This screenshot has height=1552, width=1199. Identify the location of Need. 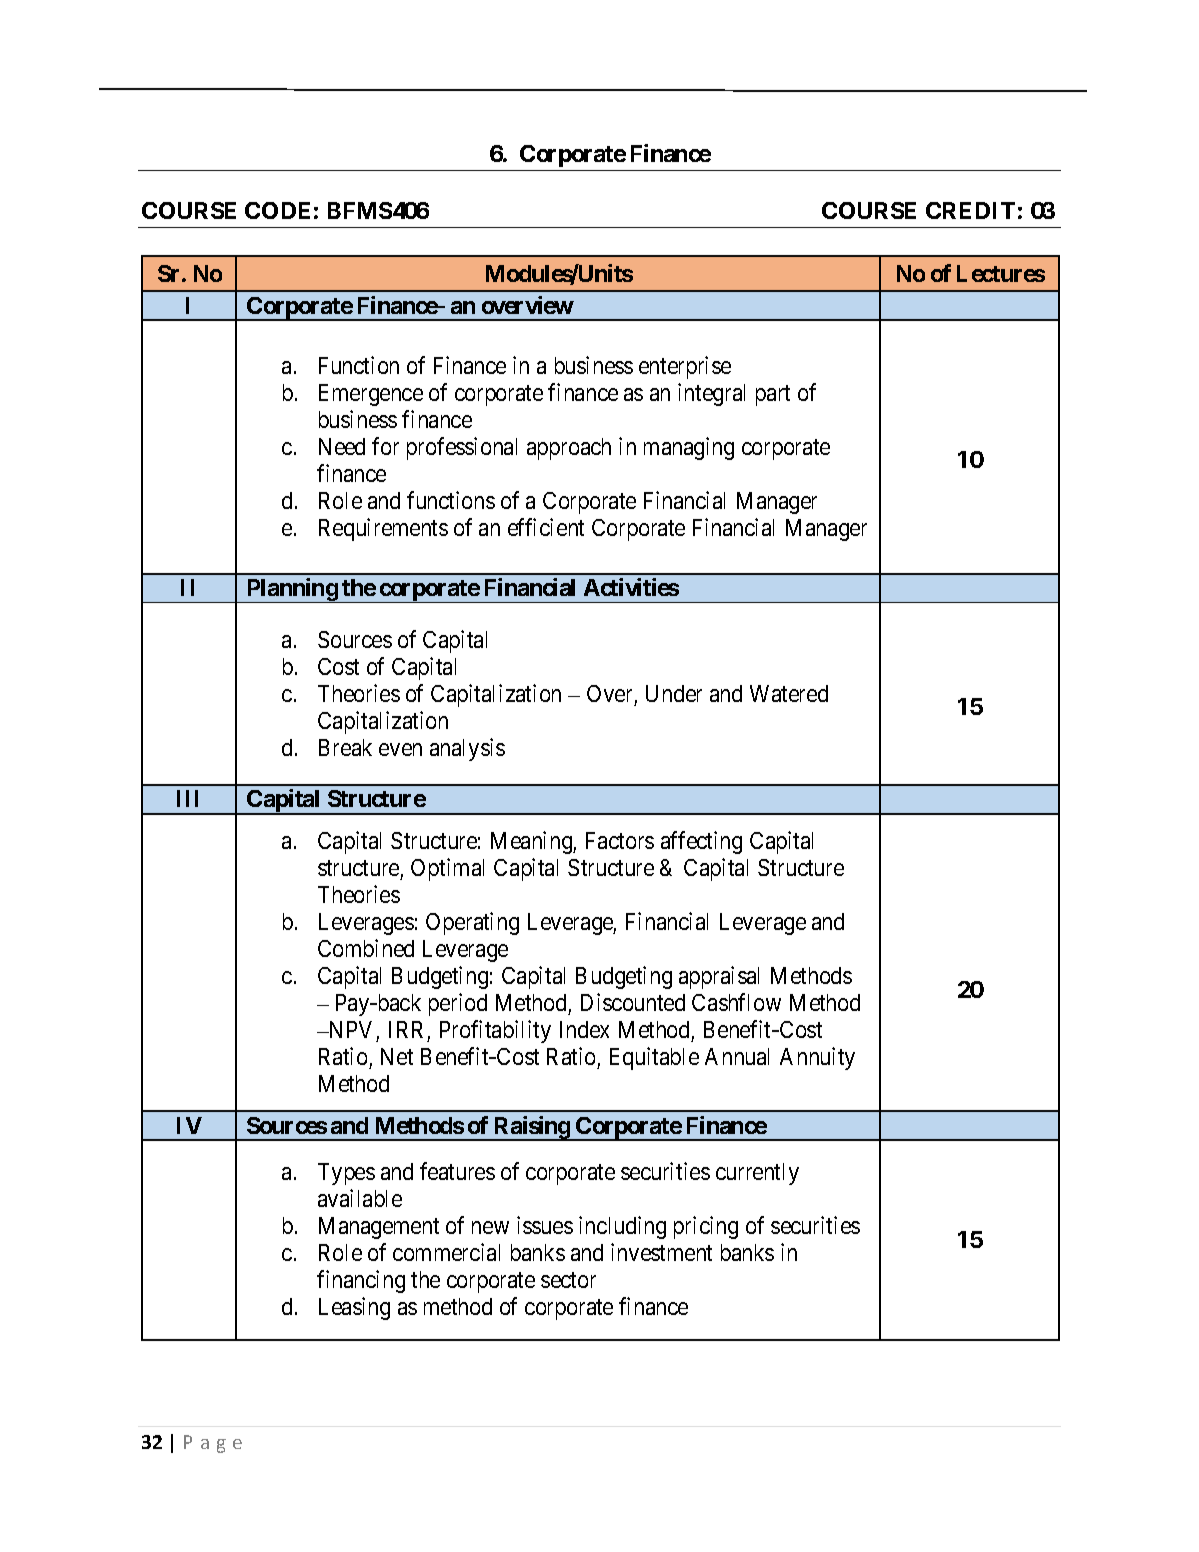
(342, 446).
